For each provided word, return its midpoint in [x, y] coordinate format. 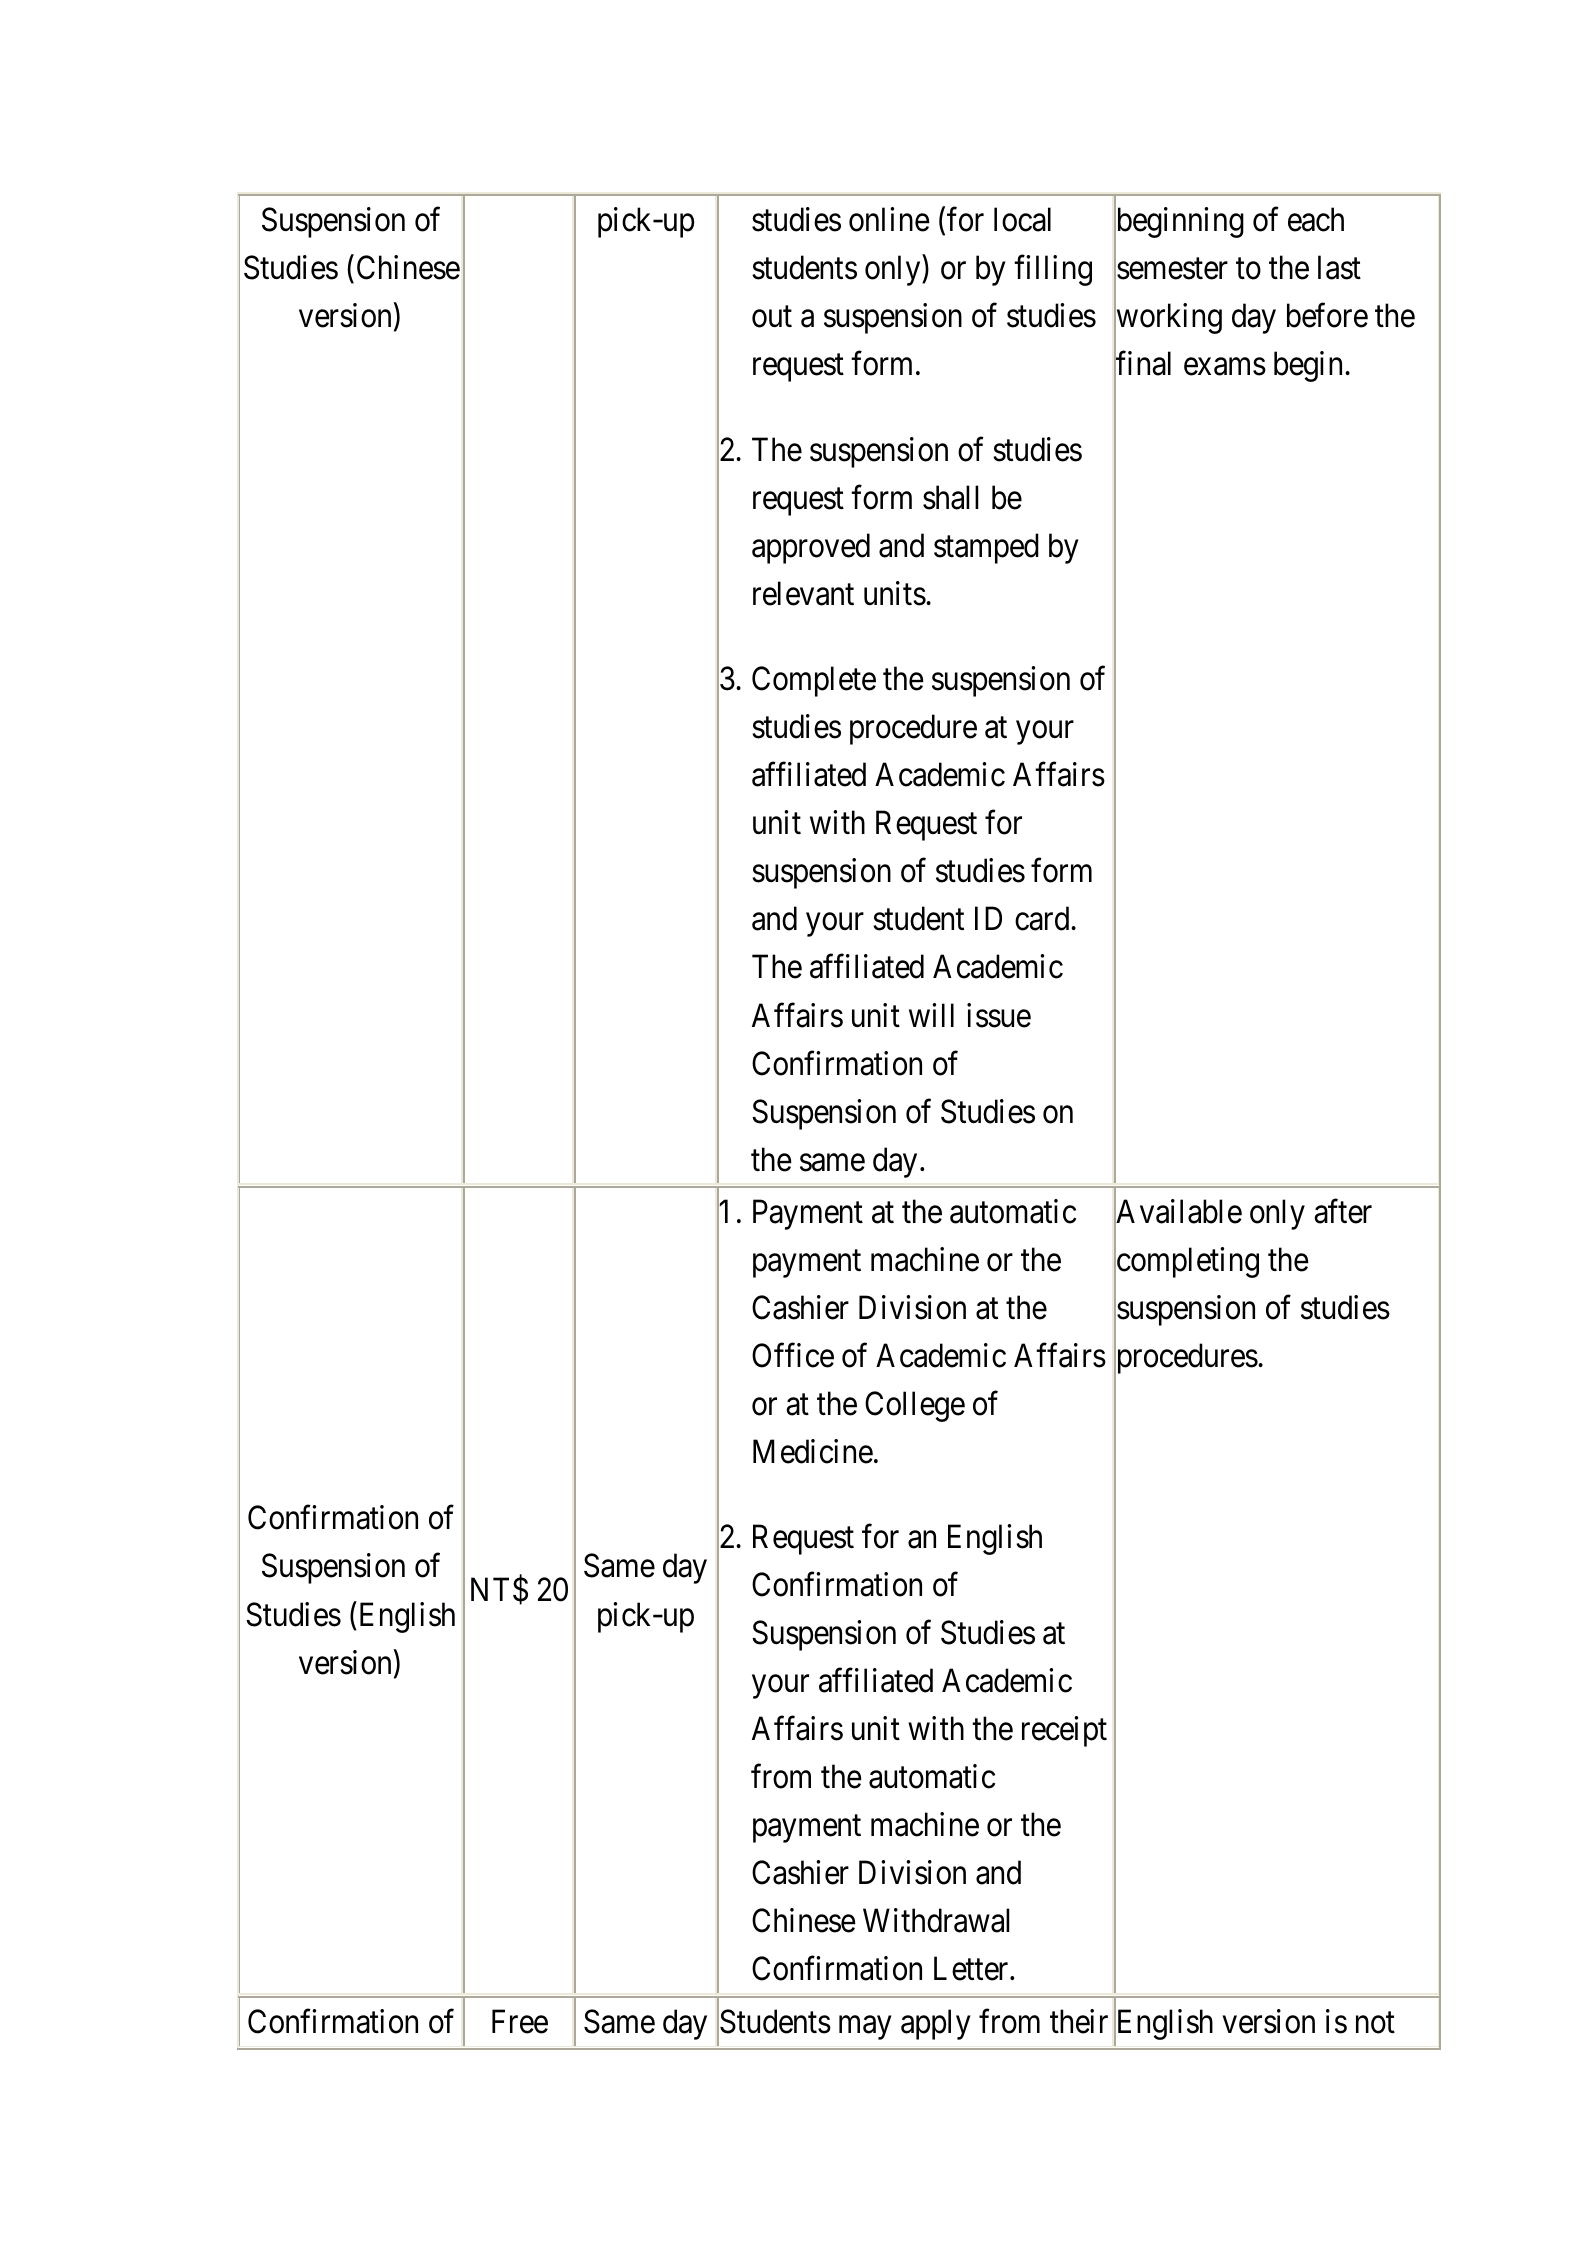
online [889, 219]
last [1339, 267]
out [772, 317]
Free [520, 2021]
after [1343, 1211]
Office [793, 1355]
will [931, 1015]
